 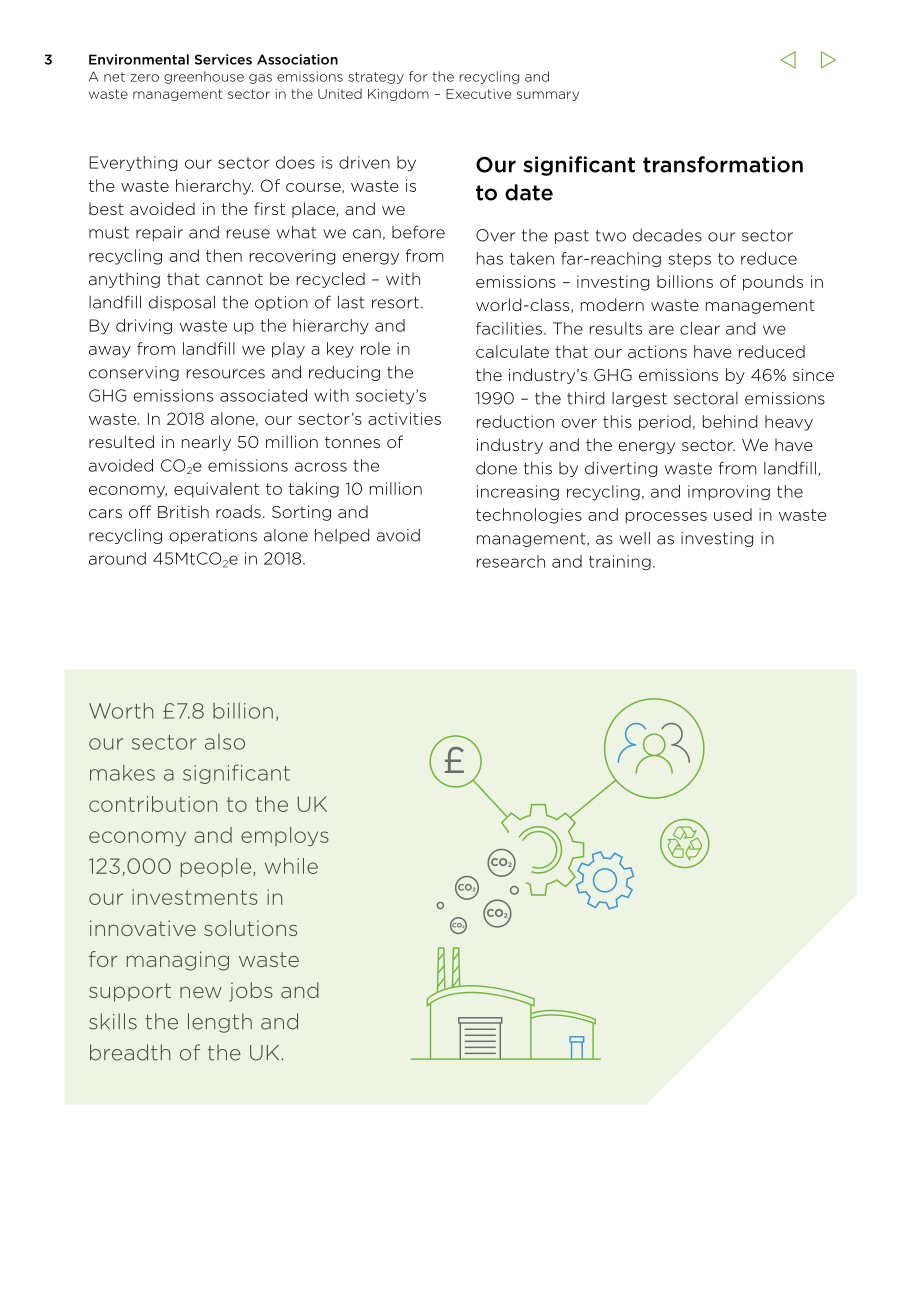 I want to click on transformation, so click(x=723, y=164).
